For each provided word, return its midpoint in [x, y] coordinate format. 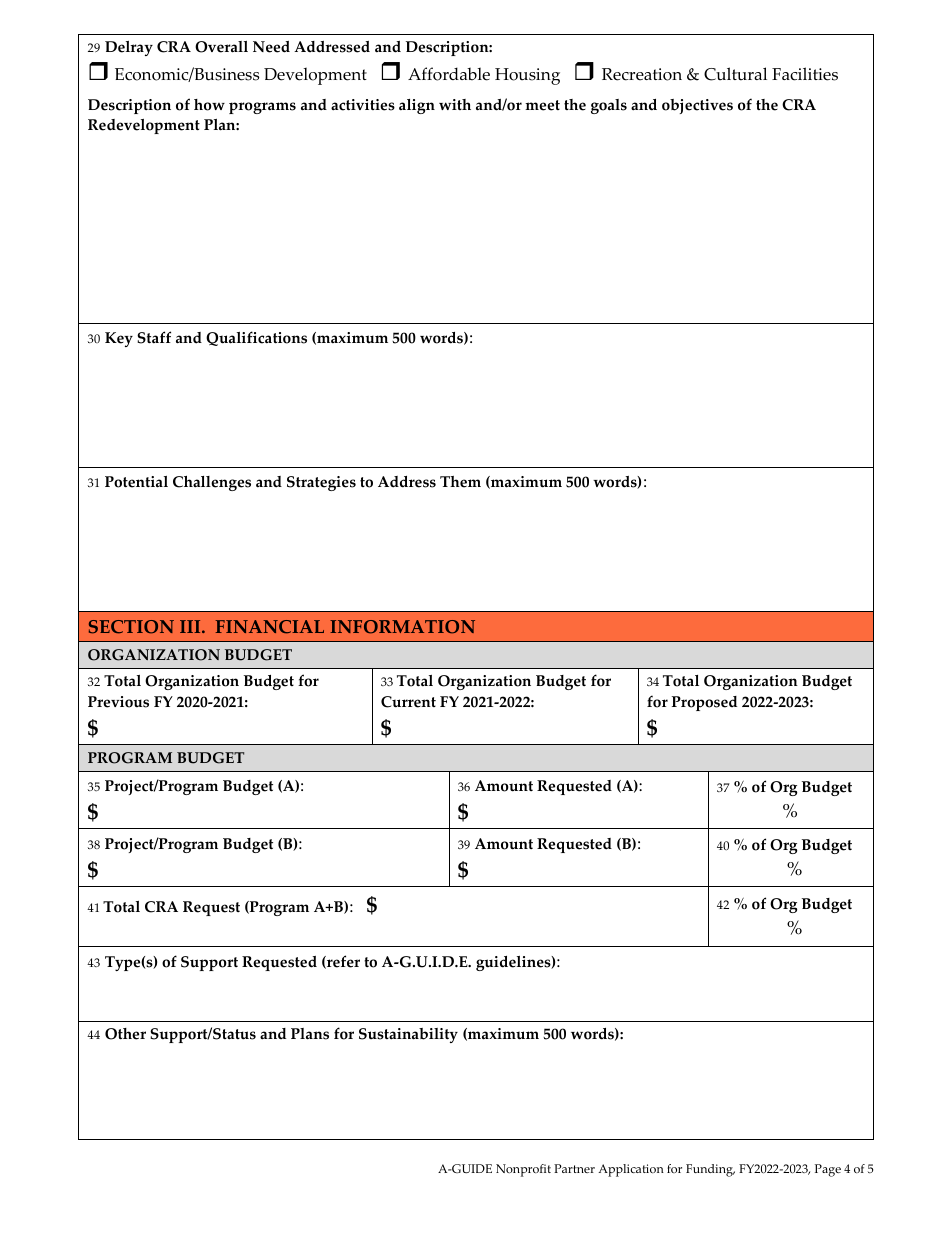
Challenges [212, 483]
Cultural [735, 74]
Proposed [704, 703]
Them [460, 482]
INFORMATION [402, 627]
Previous [118, 702]
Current [408, 702]
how [209, 105]
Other [125, 1034]
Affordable [449, 74]
